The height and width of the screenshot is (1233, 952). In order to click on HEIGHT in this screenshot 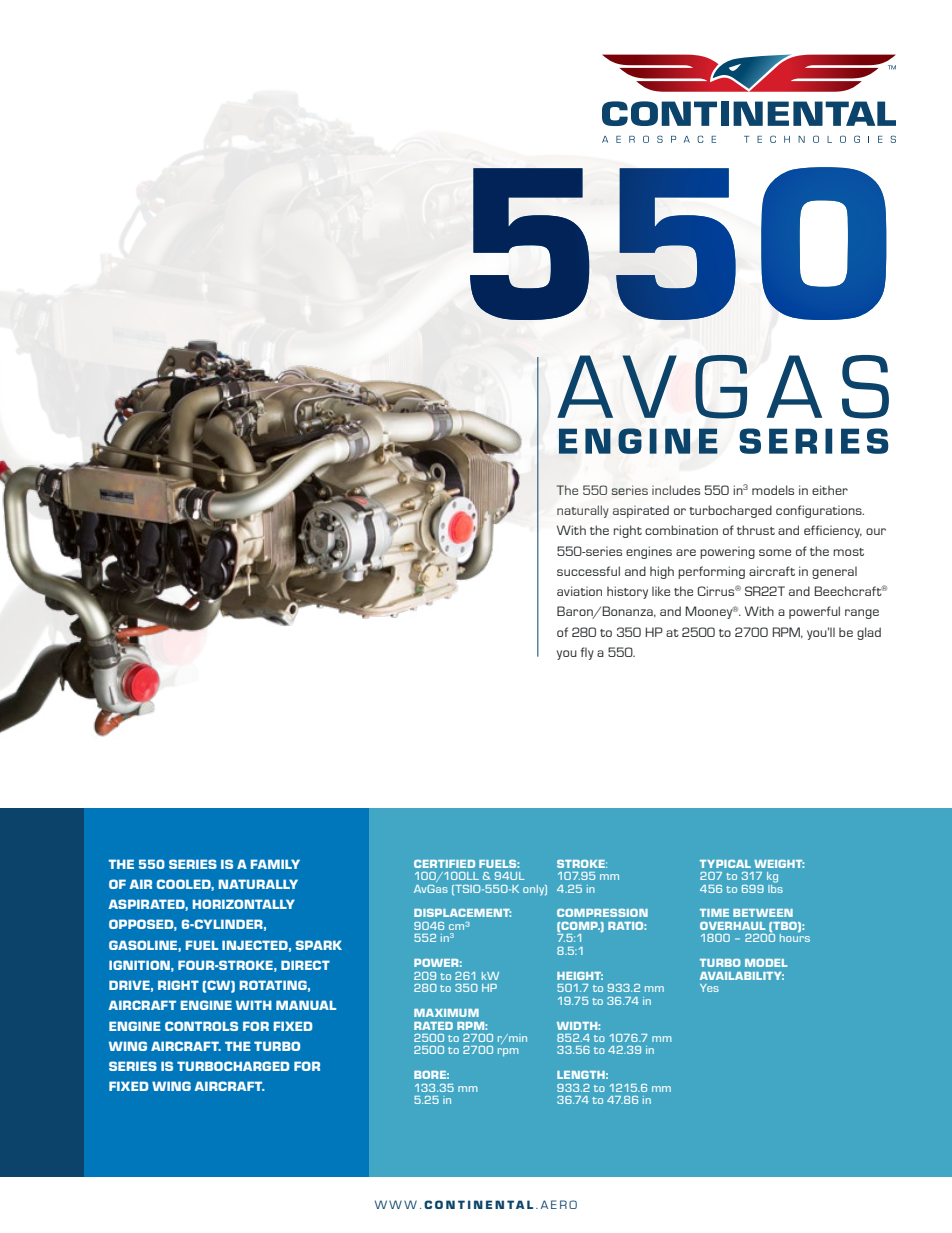, I will do `click(580, 976)`.
